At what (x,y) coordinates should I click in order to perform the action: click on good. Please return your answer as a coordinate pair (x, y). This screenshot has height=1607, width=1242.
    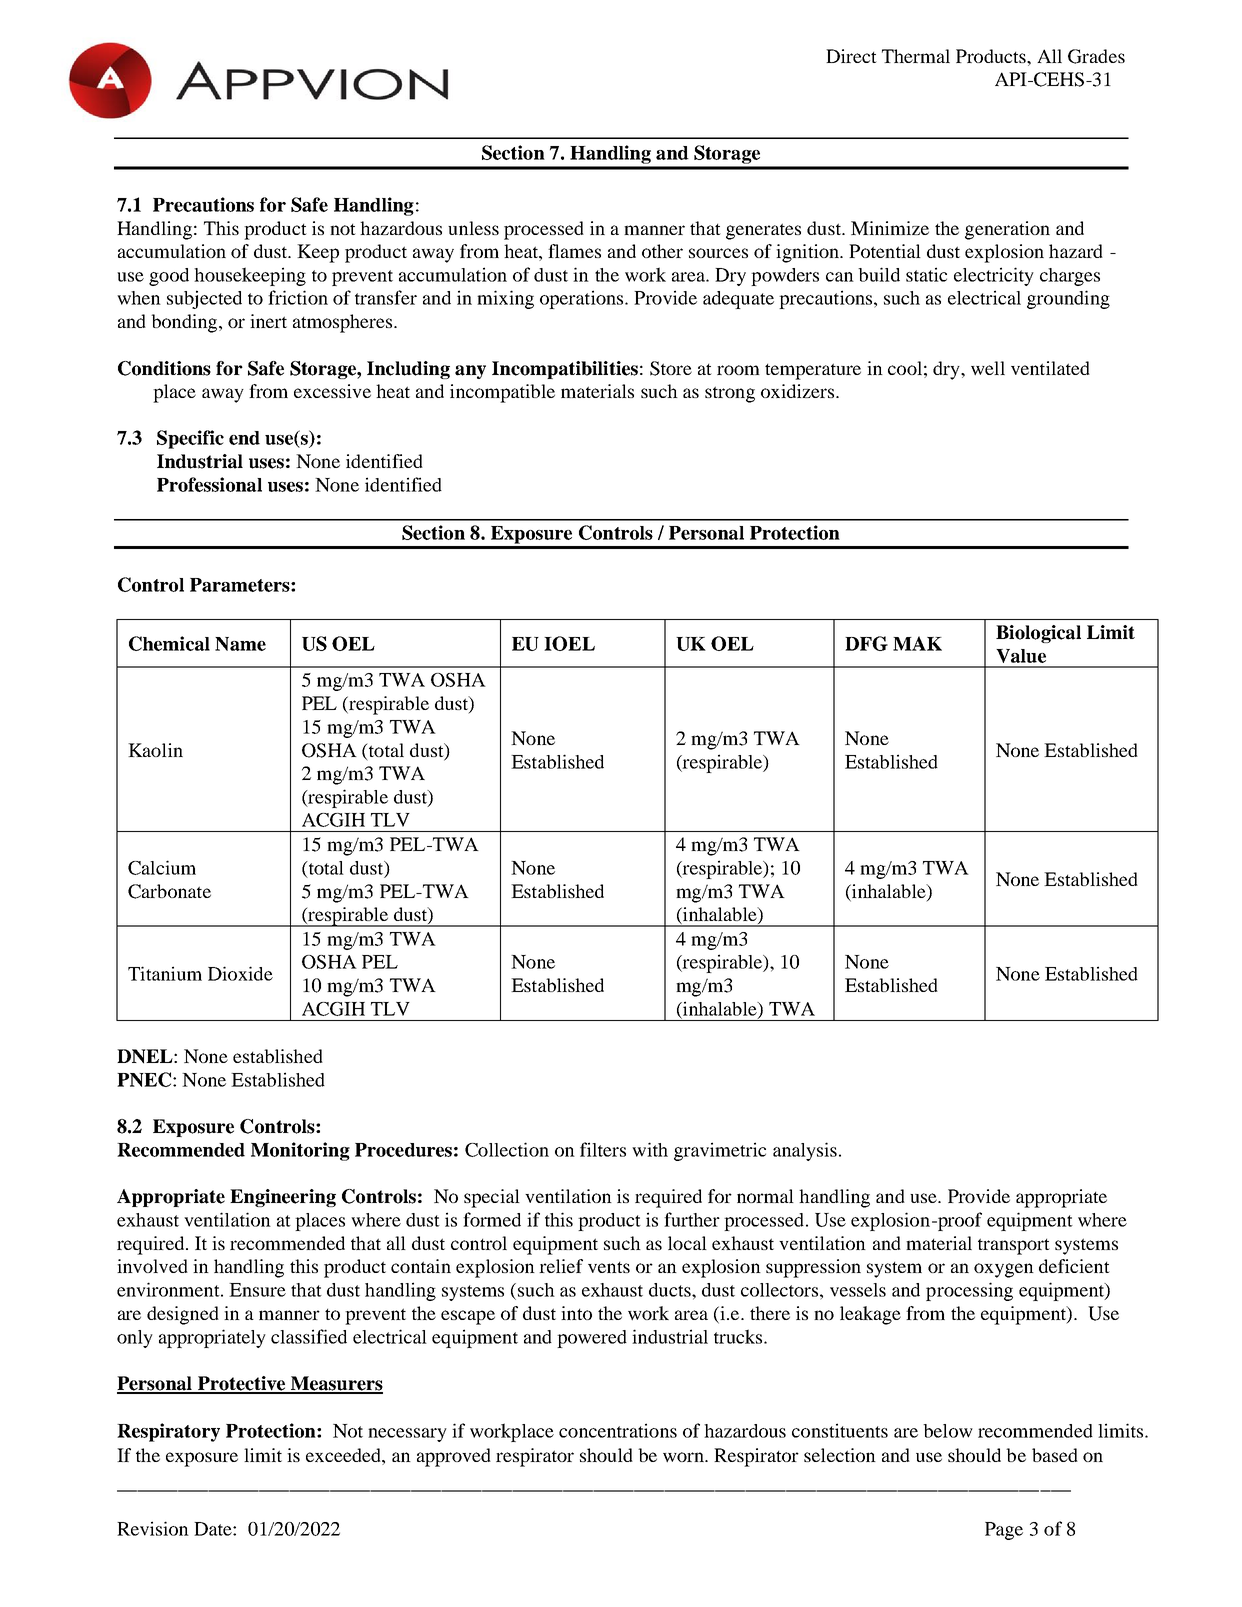
    Looking at the image, I should click on (169, 277).
